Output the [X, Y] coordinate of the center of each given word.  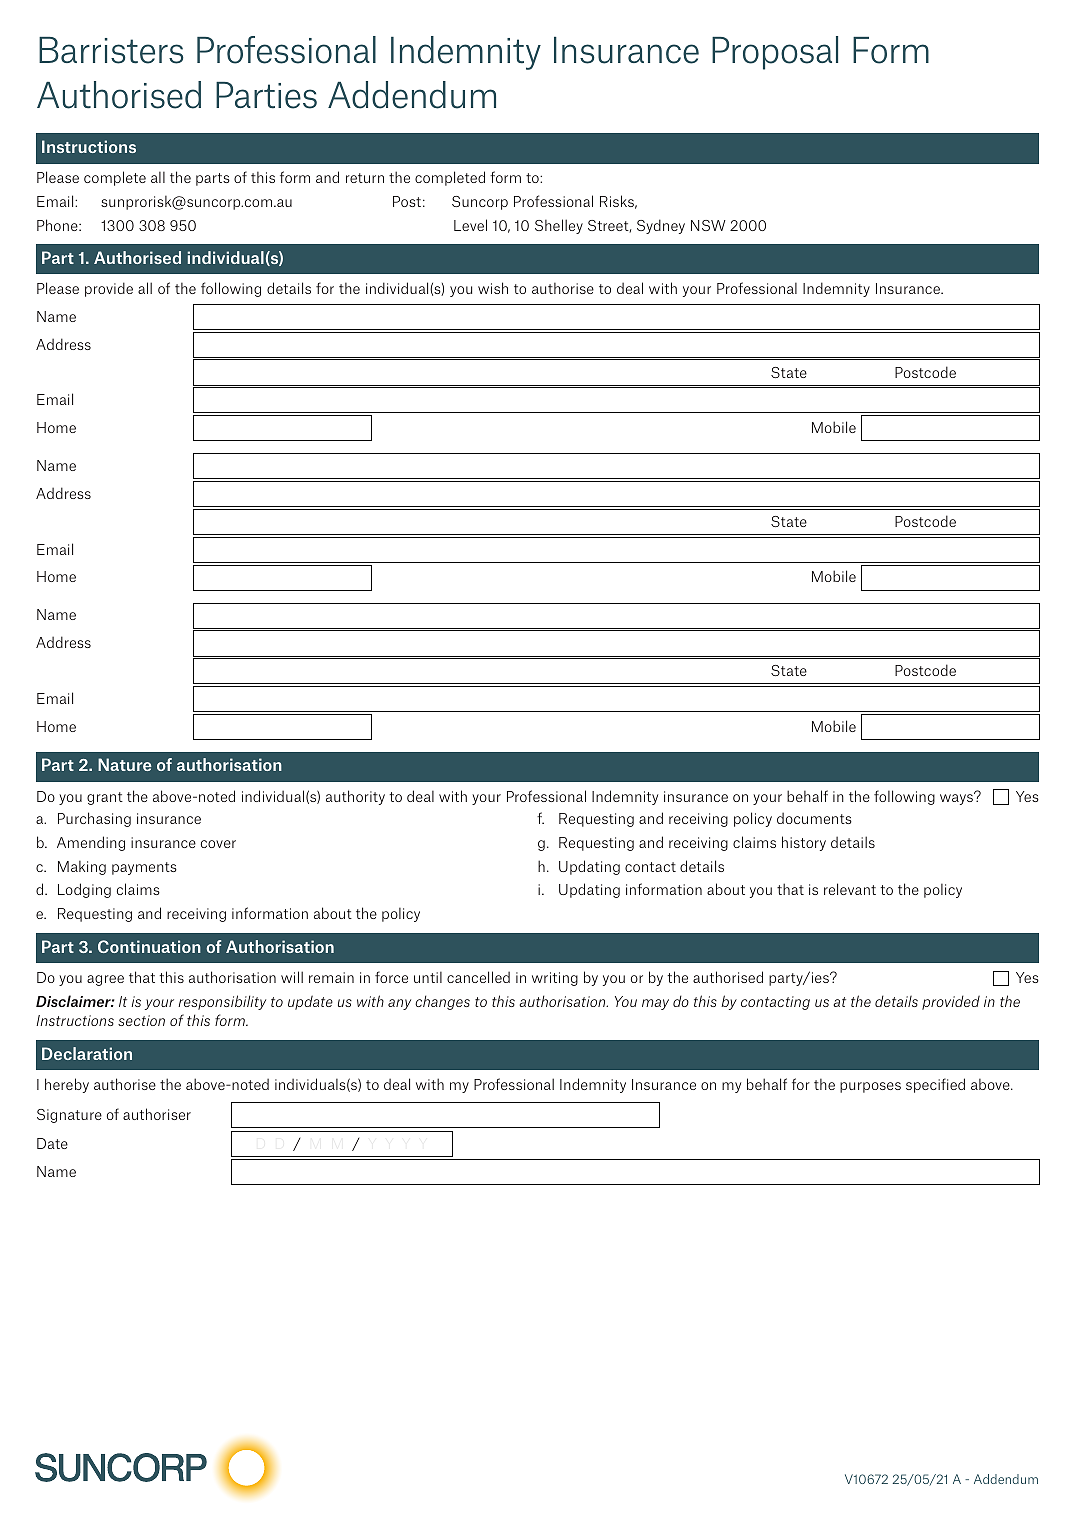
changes [442, 1002]
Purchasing [94, 819]
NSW [708, 225]
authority [355, 797]
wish [493, 288]
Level [470, 225]
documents [814, 818]
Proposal [775, 53]
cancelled [478, 977]
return [365, 178]
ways [957, 798]
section [141, 1020]
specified [935, 1085]
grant [105, 798]
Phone [58, 225]
